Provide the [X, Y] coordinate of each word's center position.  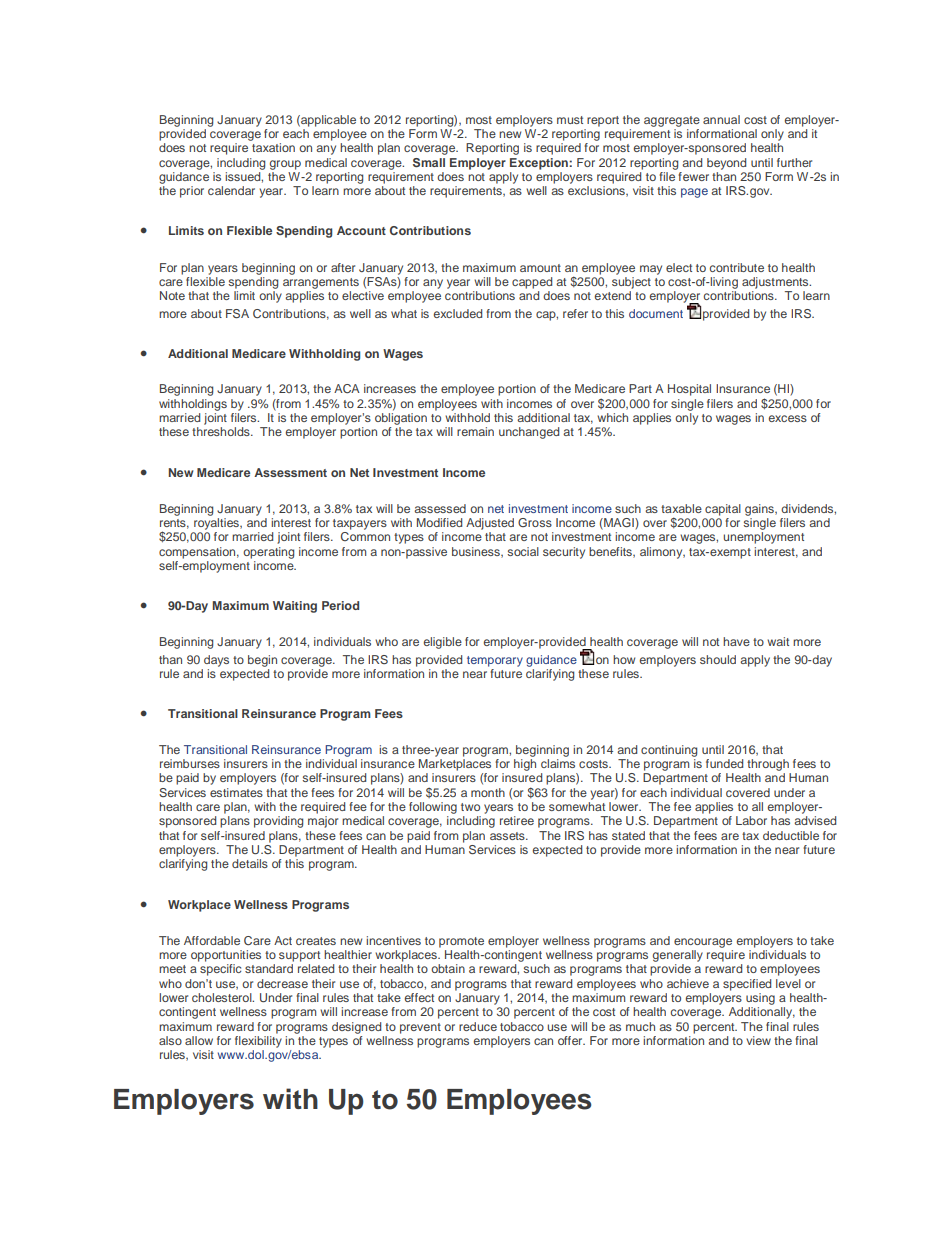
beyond [726, 164]
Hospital [689, 390]
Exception [540, 164]
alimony [662, 553]
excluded [458, 313]
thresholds [222, 431]
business [477, 552]
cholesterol [223, 997]
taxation [273, 147]
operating [268, 553]
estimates [236, 792]
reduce [478, 1026]
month [488, 792]
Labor [751, 820]
